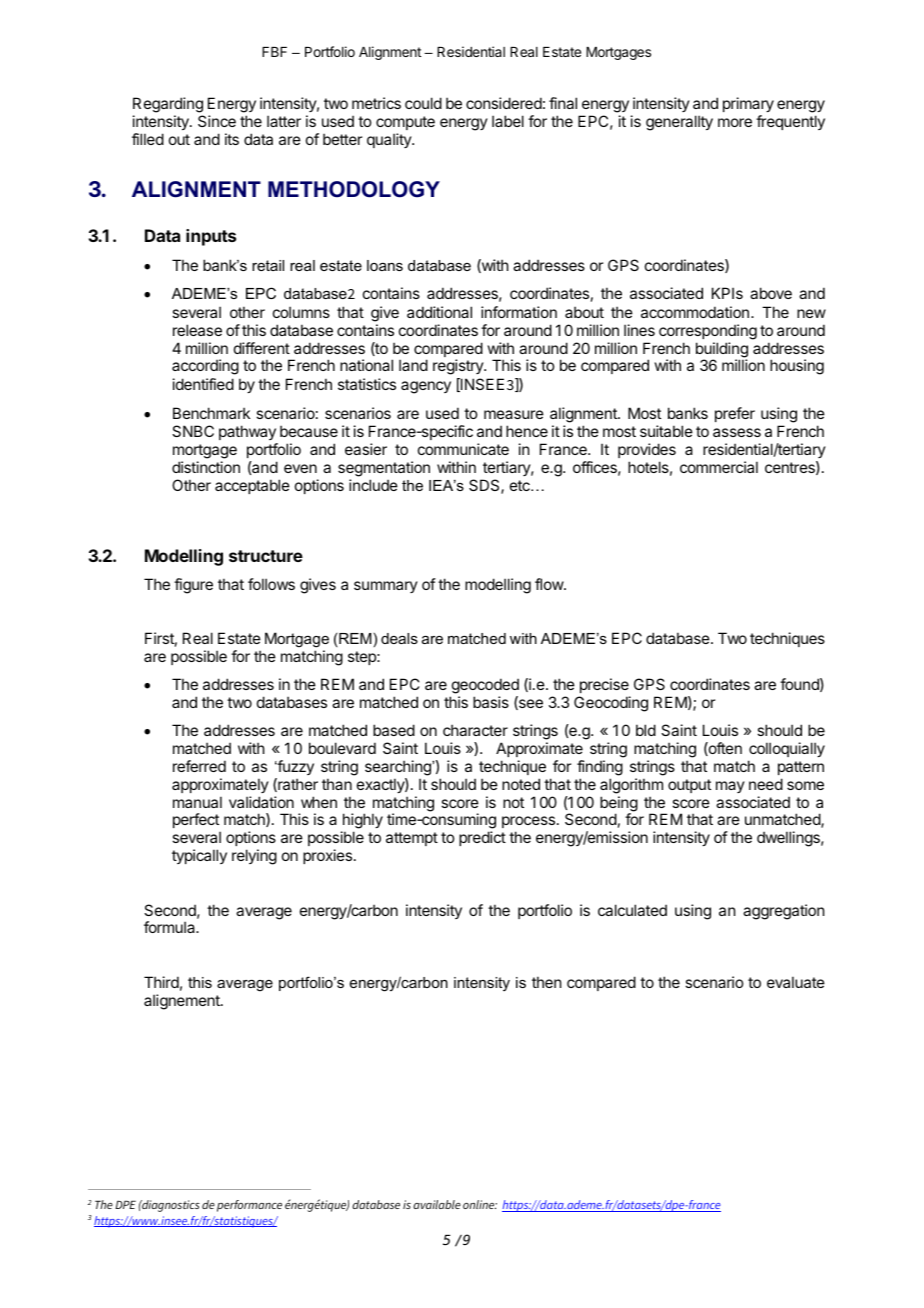 Image resolution: width=924 pixels, height=1308 pixels. What do you see at coordinates (193, 586) in the page?
I see `figure` at bounding box center [193, 586].
